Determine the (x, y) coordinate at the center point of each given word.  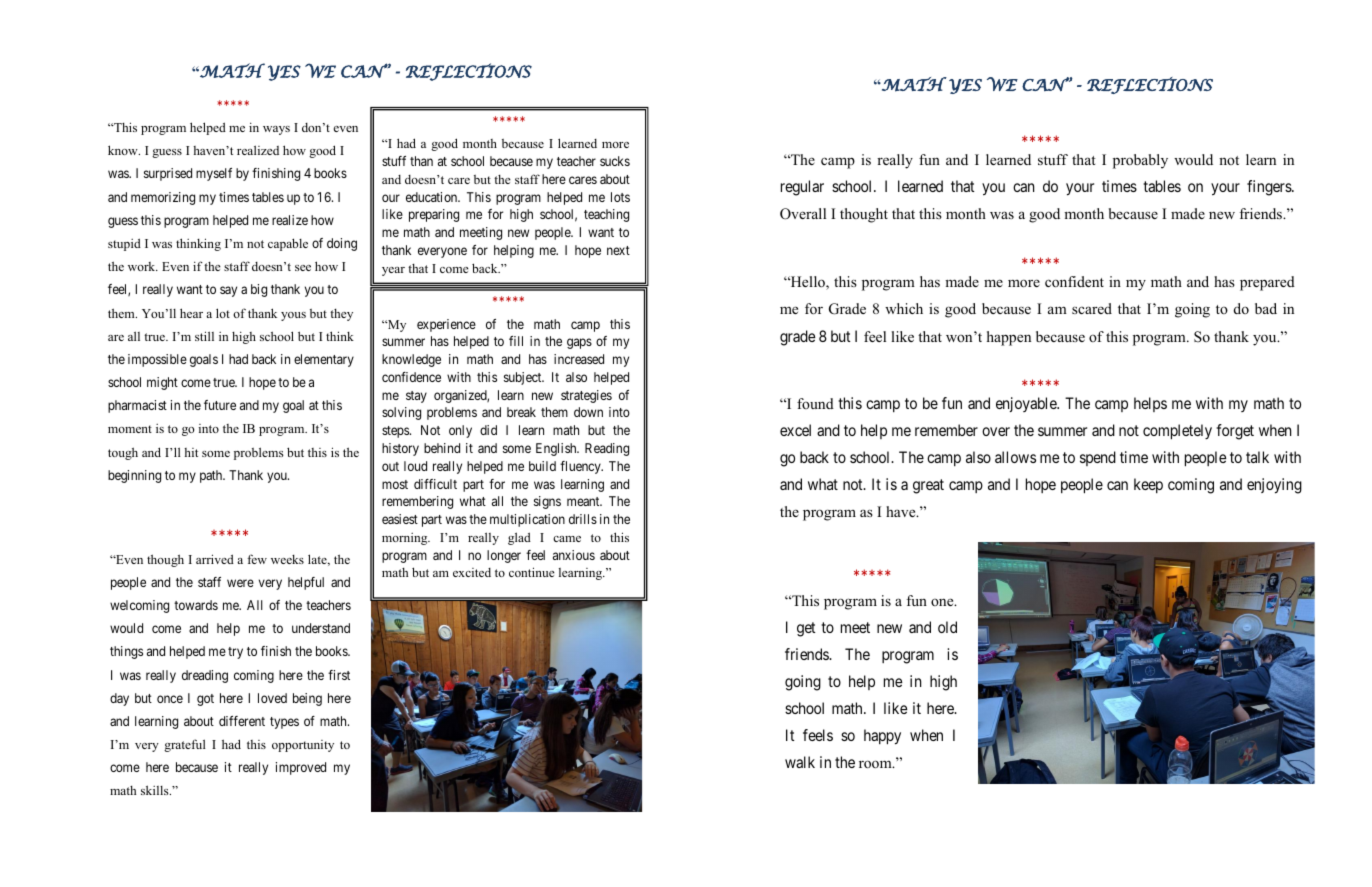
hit (191, 452)
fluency (581, 467)
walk (800, 762)
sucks (615, 161)
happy (882, 737)
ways (276, 130)
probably (1140, 161)
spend (1098, 458)
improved (301, 768)
